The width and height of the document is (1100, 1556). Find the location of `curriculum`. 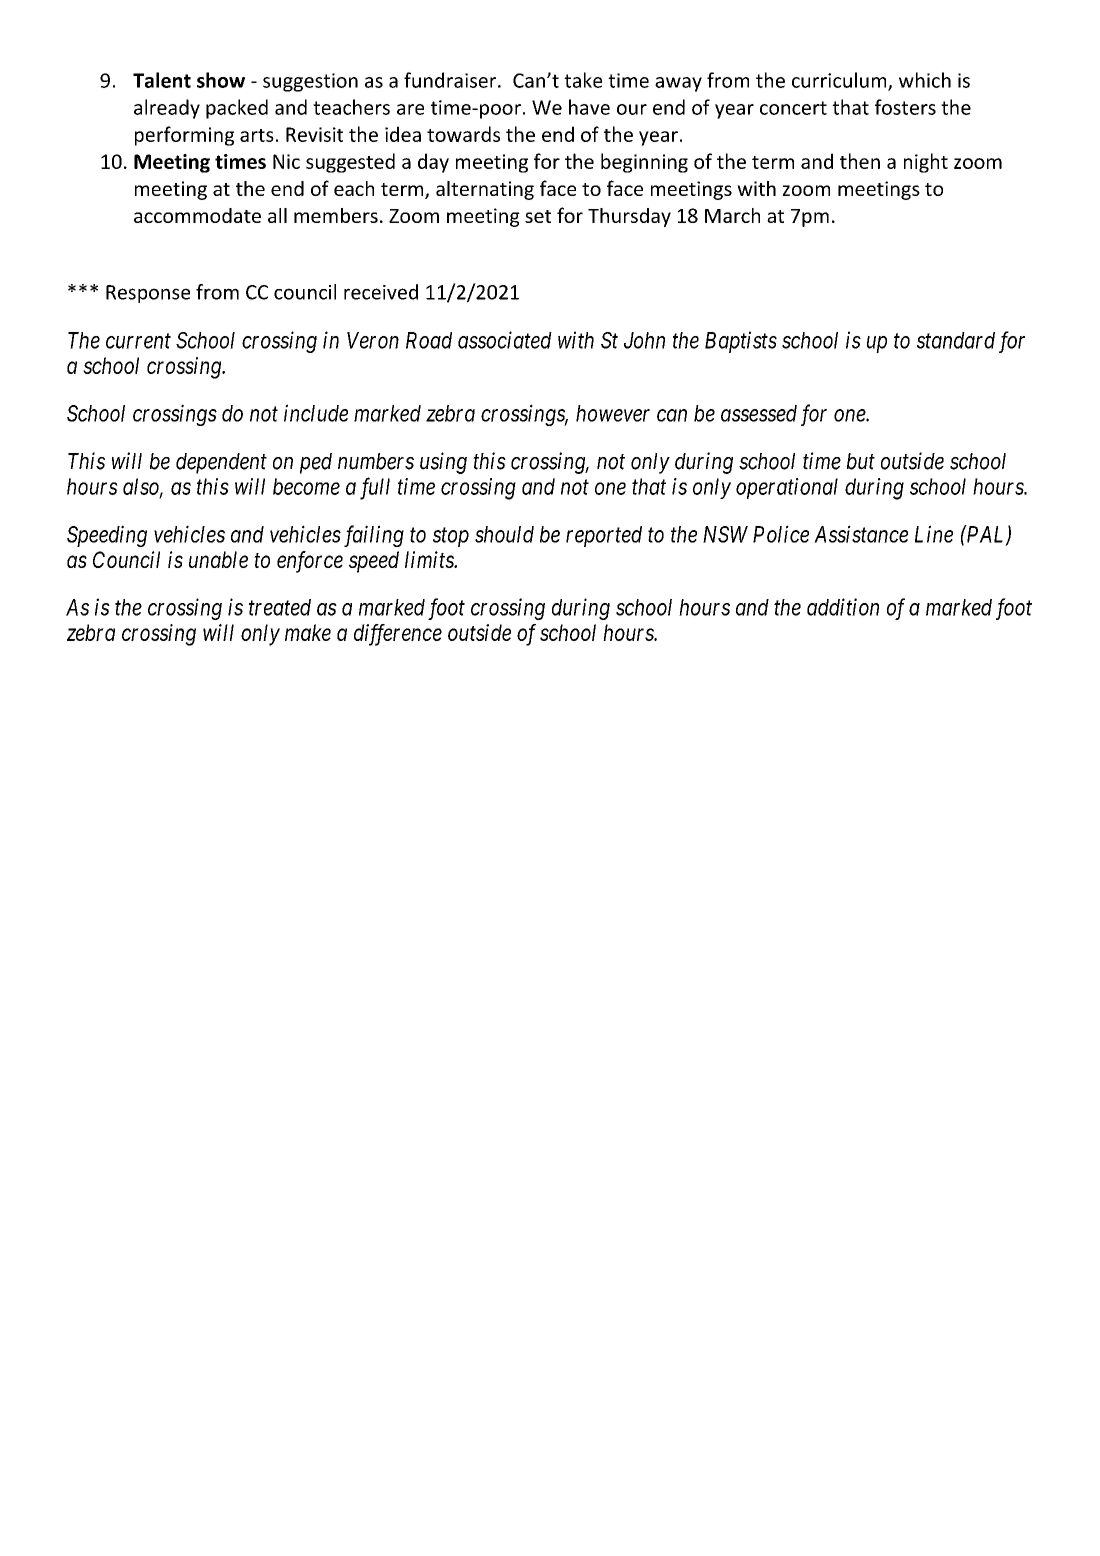

curriculum is located at coordinates (840, 81).
